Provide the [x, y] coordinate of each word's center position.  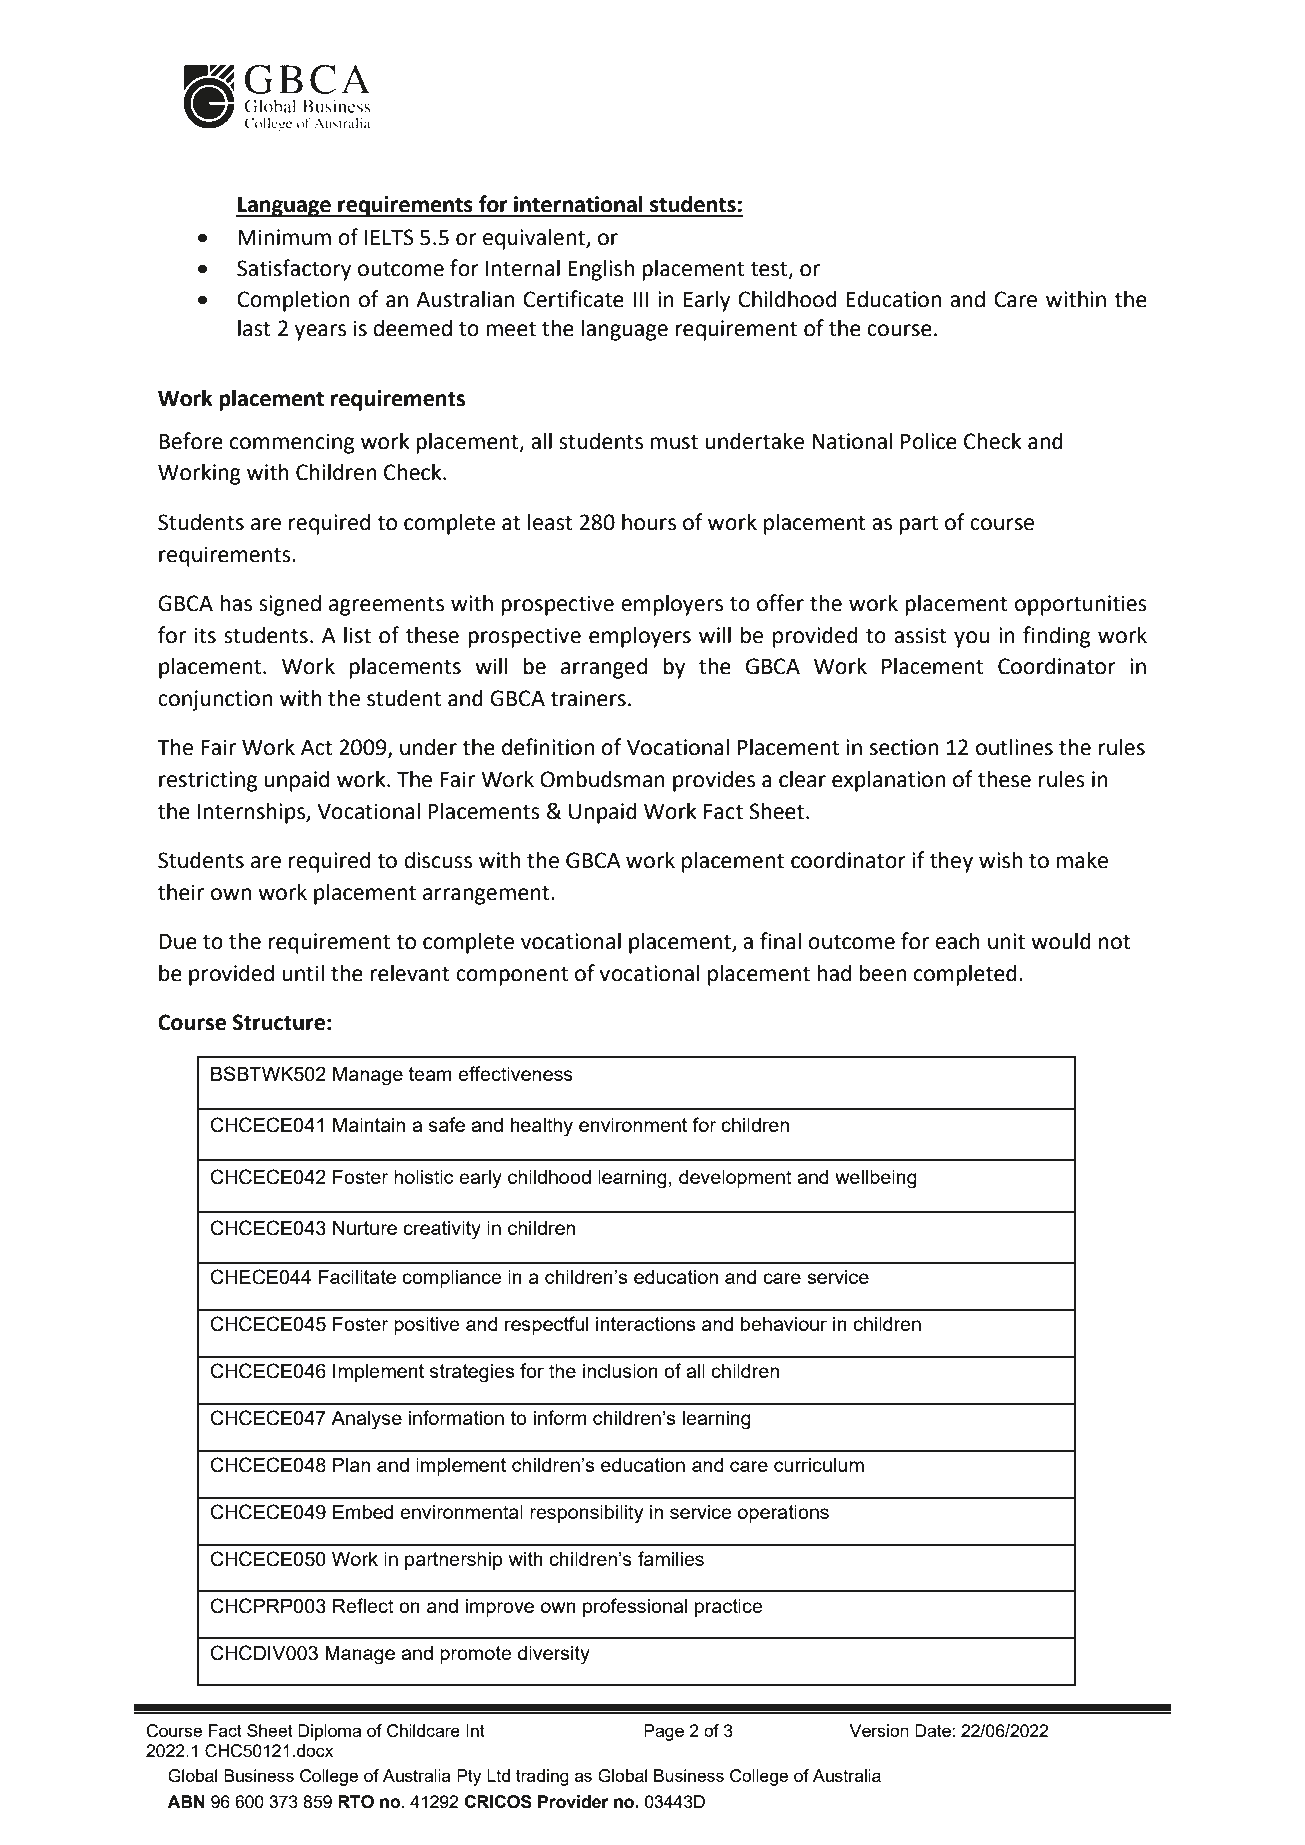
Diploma [329, 1732]
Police [929, 441]
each [957, 941]
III [640, 299]
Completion [293, 301]
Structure [278, 1022]
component [512, 976]
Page [664, 1732]
